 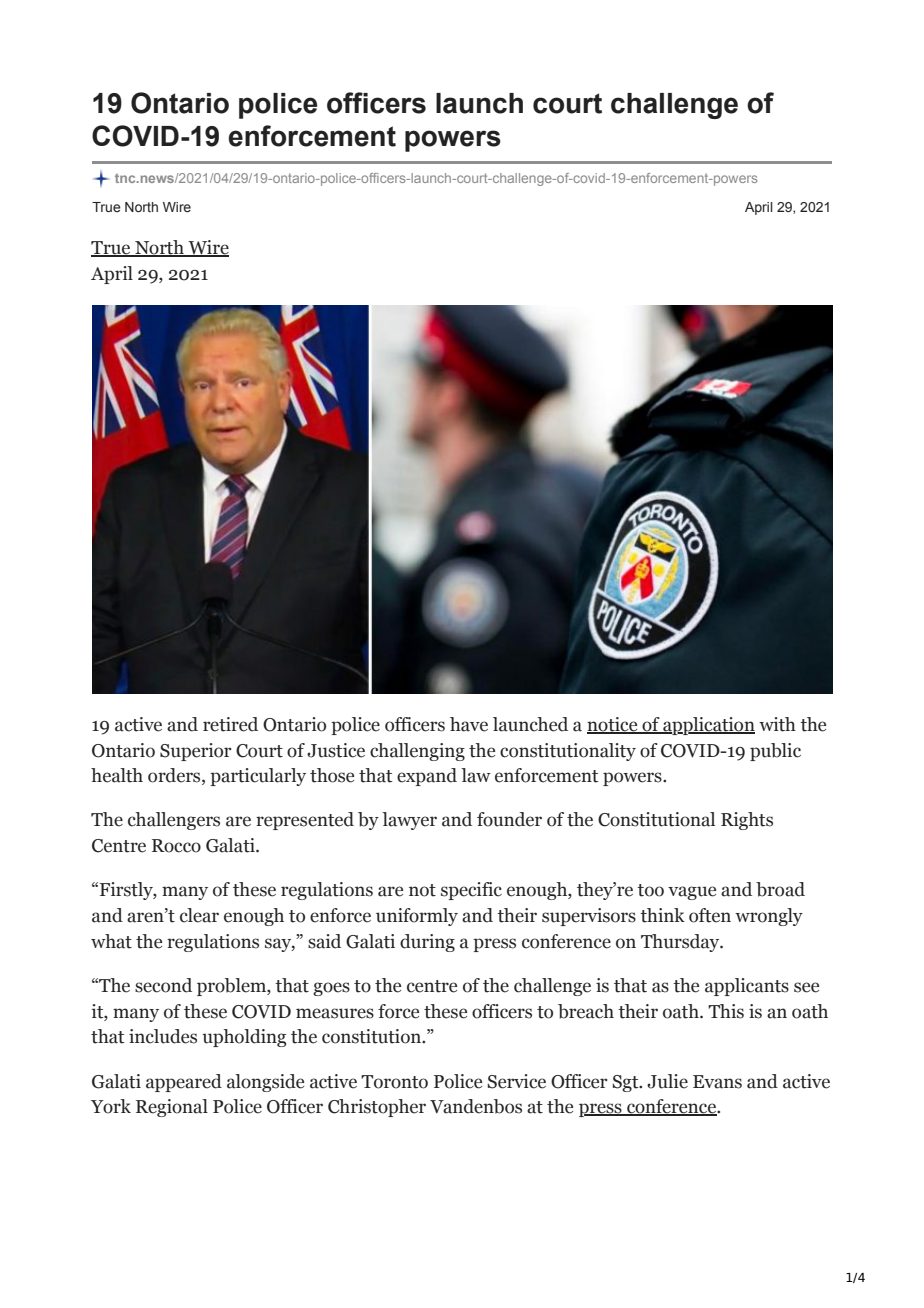 I want to click on application, so click(x=708, y=726).
